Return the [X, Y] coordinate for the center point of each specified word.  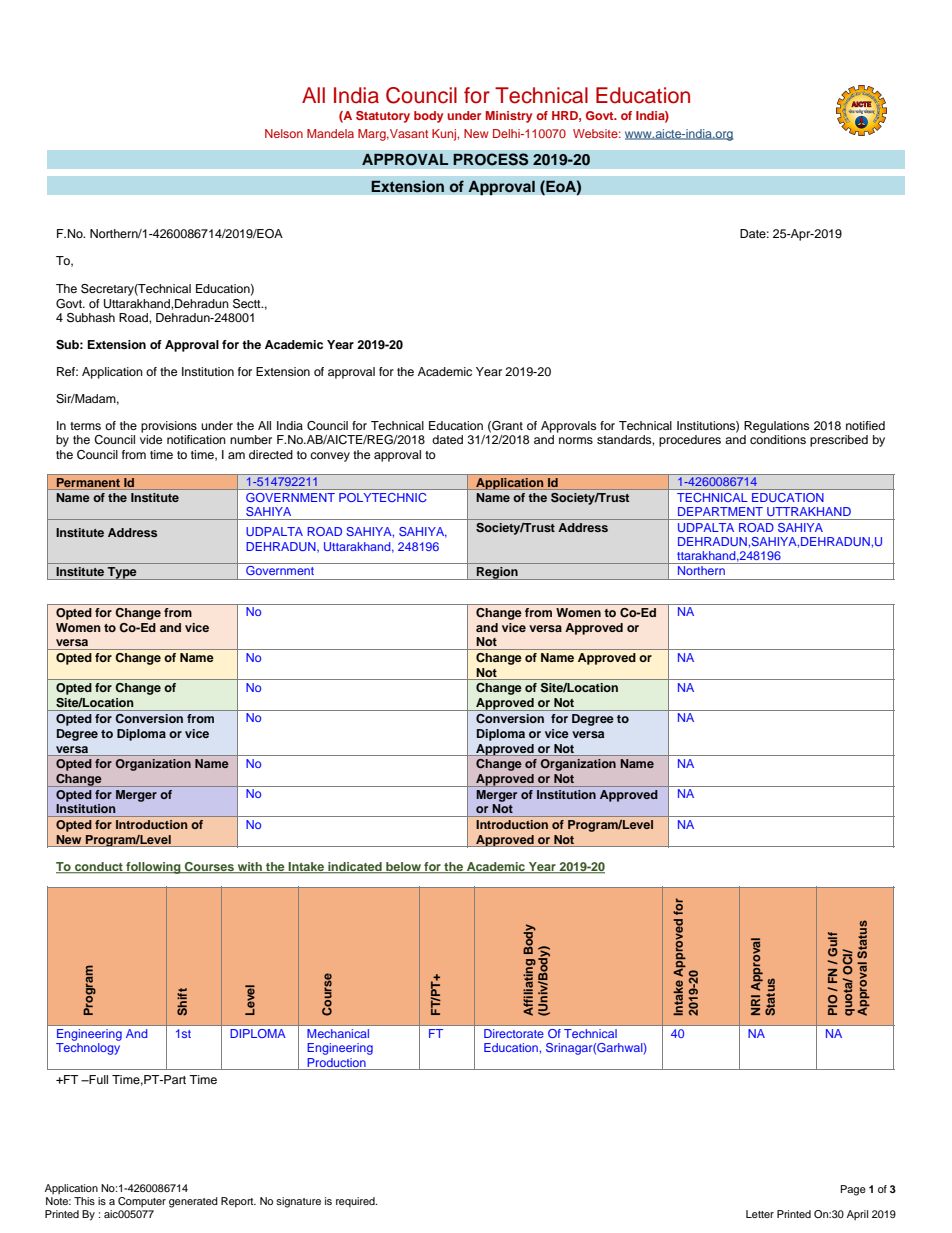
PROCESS [491, 159]
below [403, 868]
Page [853, 1190]
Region [497, 573]
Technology [88, 1049]
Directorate [514, 1033]
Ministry [509, 117]
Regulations [776, 427]
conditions [778, 439]
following [153, 868]
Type [122, 573]
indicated [355, 868]
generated [193, 1202]
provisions [169, 427]
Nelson [284, 133]
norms [576, 440]
